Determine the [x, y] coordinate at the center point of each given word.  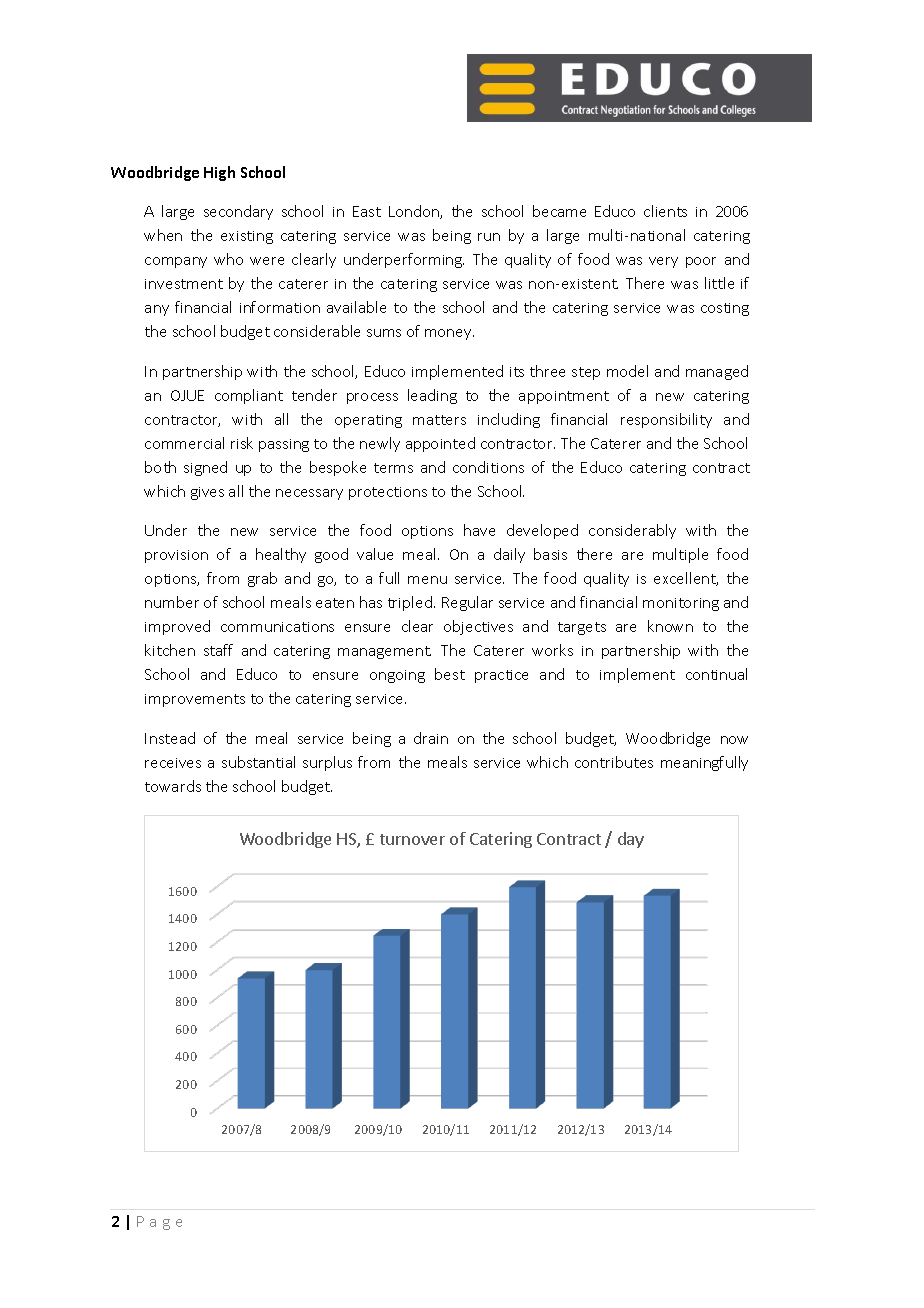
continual [716, 674]
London [415, 212]
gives [207, 493]
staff [218, 650]
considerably [632, 531]
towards [173, 786]
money [449, 334]
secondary [238, 212]
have [479, 530]
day [631, 840]
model [627, 371]
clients [665, 211]
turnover [412, 839]
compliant [249, 396]
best [450, 674]
